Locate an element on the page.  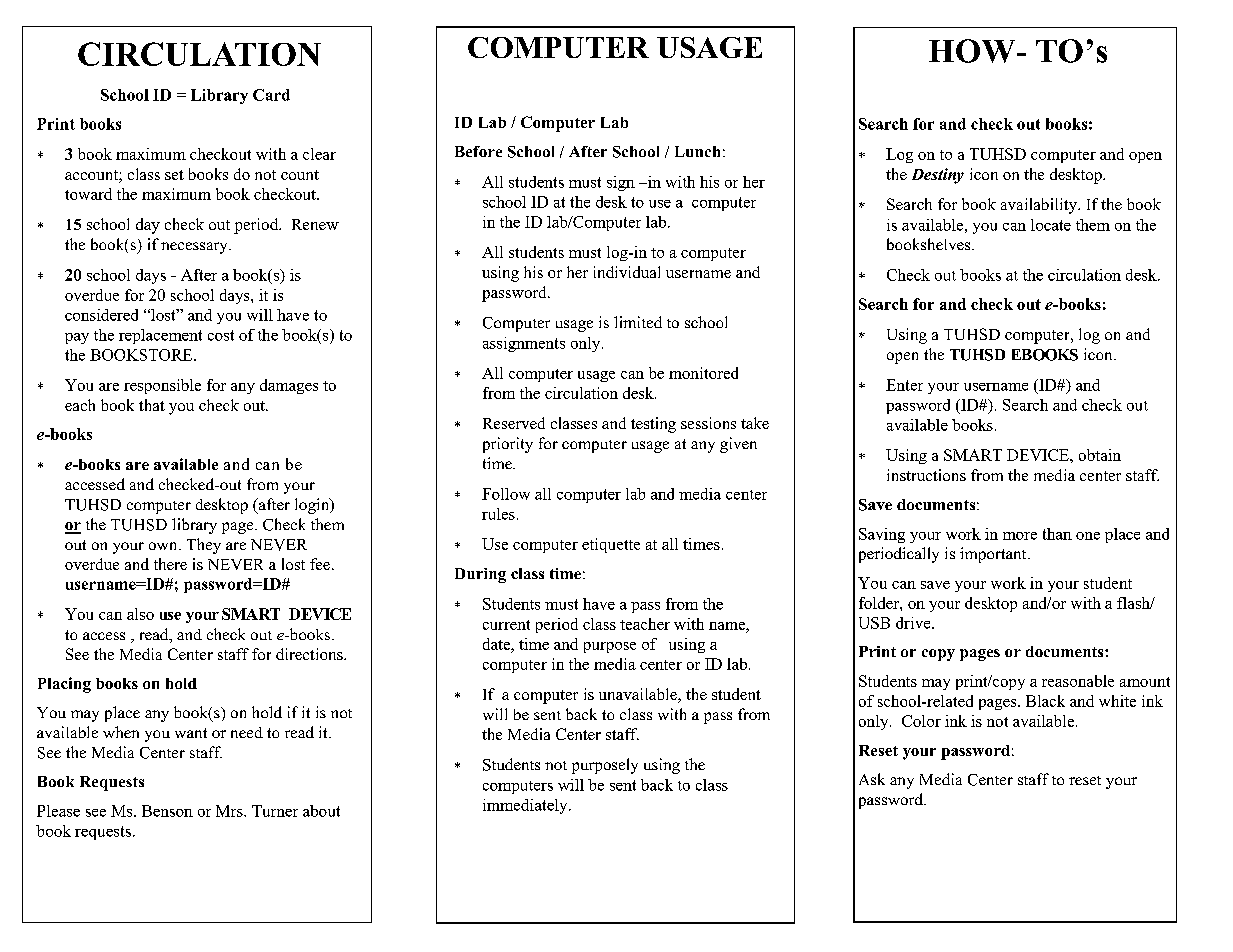
that is located at coordinates (152, 405).
